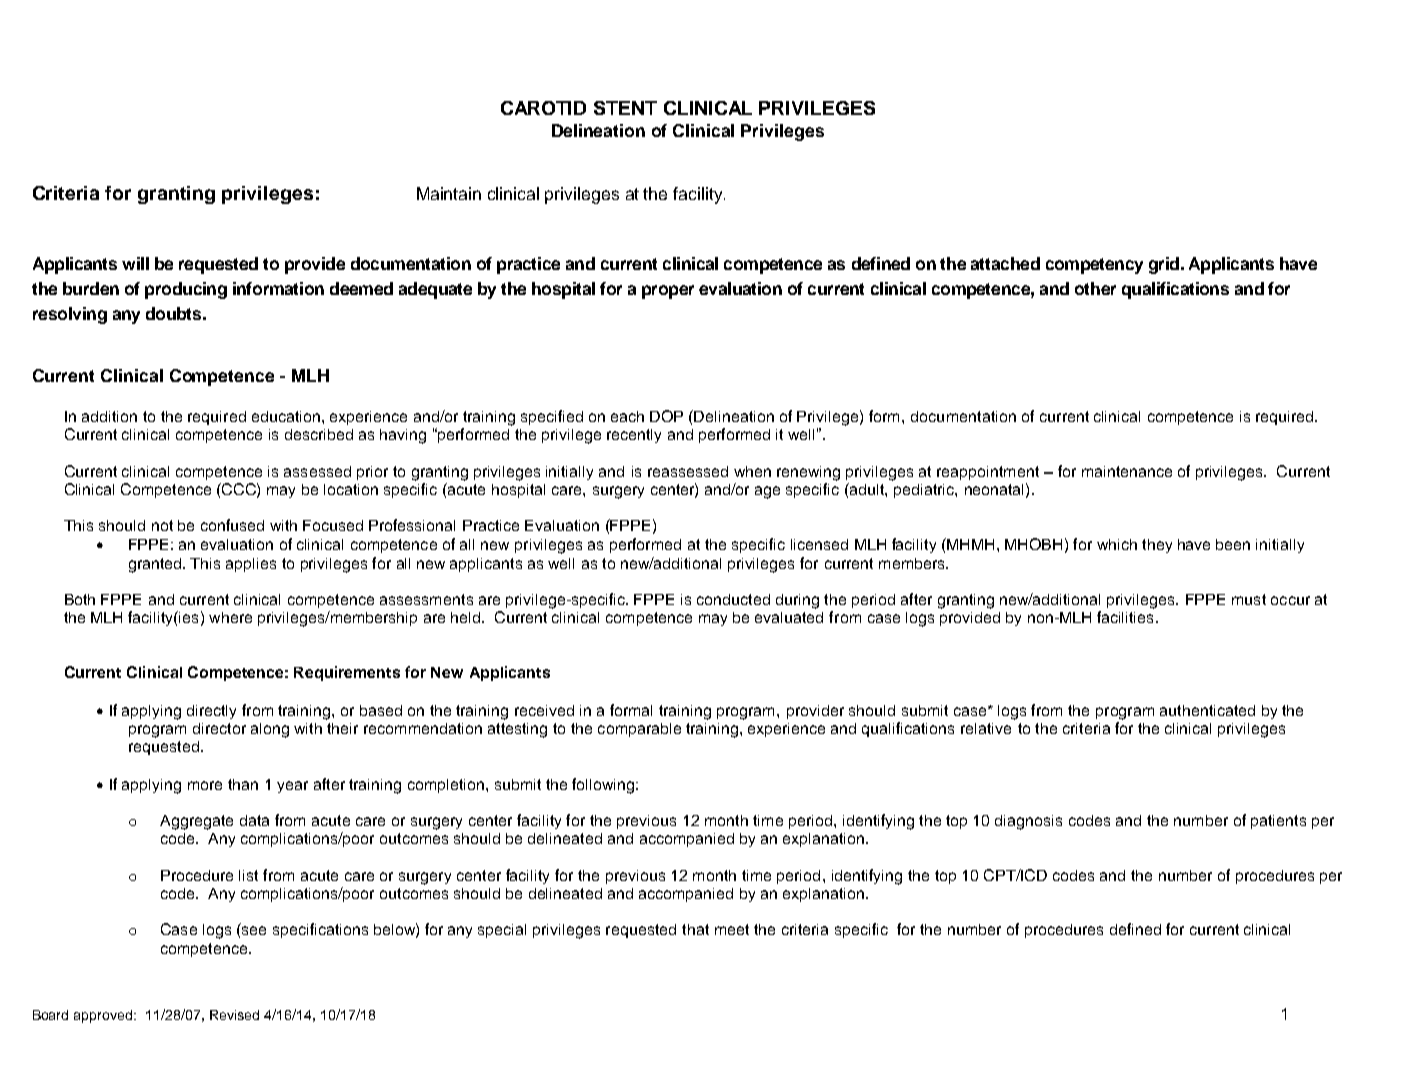 This page has width=1408, height=1088. Describe the element at coordinates (286, 416) in the page. I see `education` at that location.
